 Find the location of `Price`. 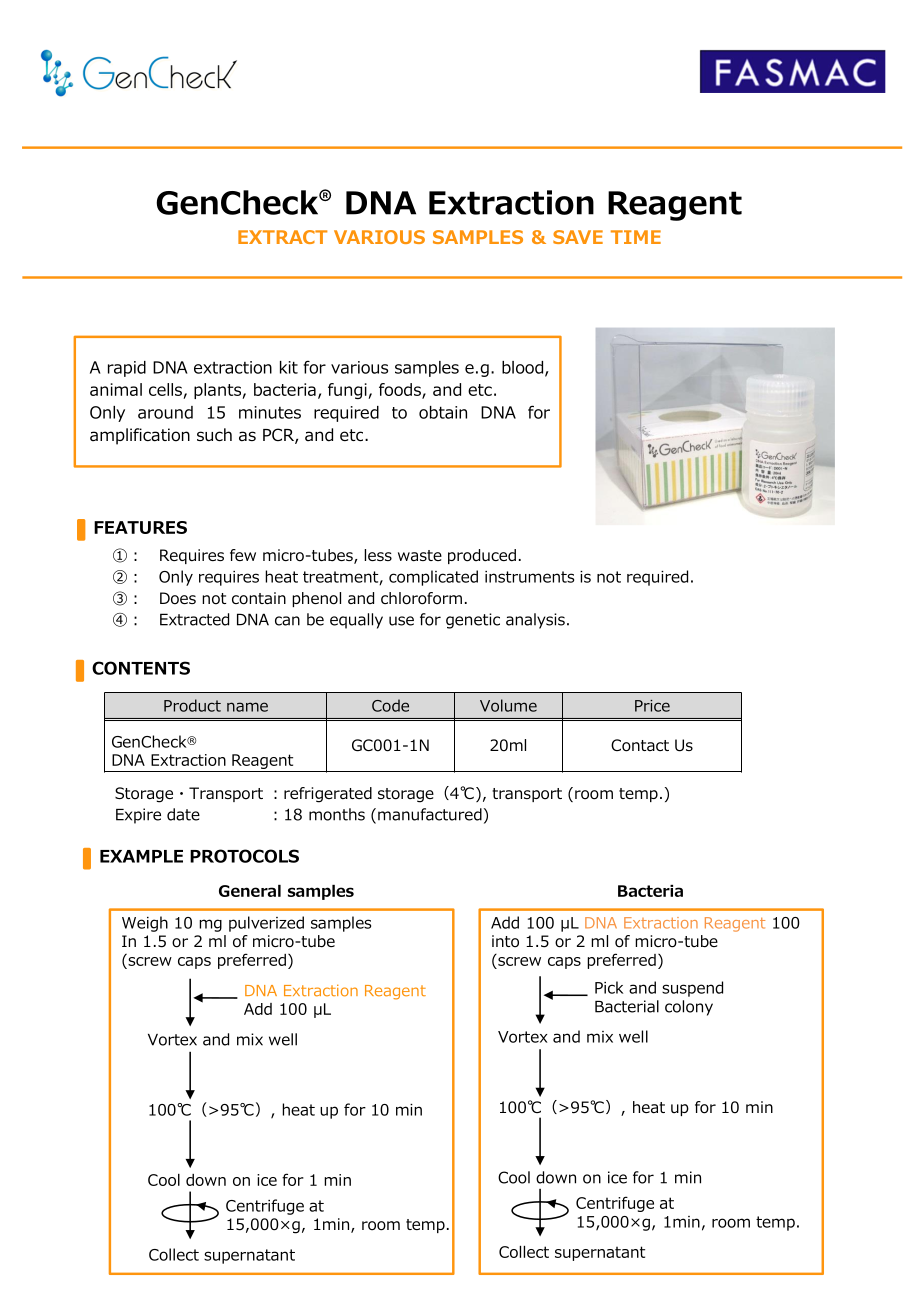

Price is located at coordinates (652, 706).
